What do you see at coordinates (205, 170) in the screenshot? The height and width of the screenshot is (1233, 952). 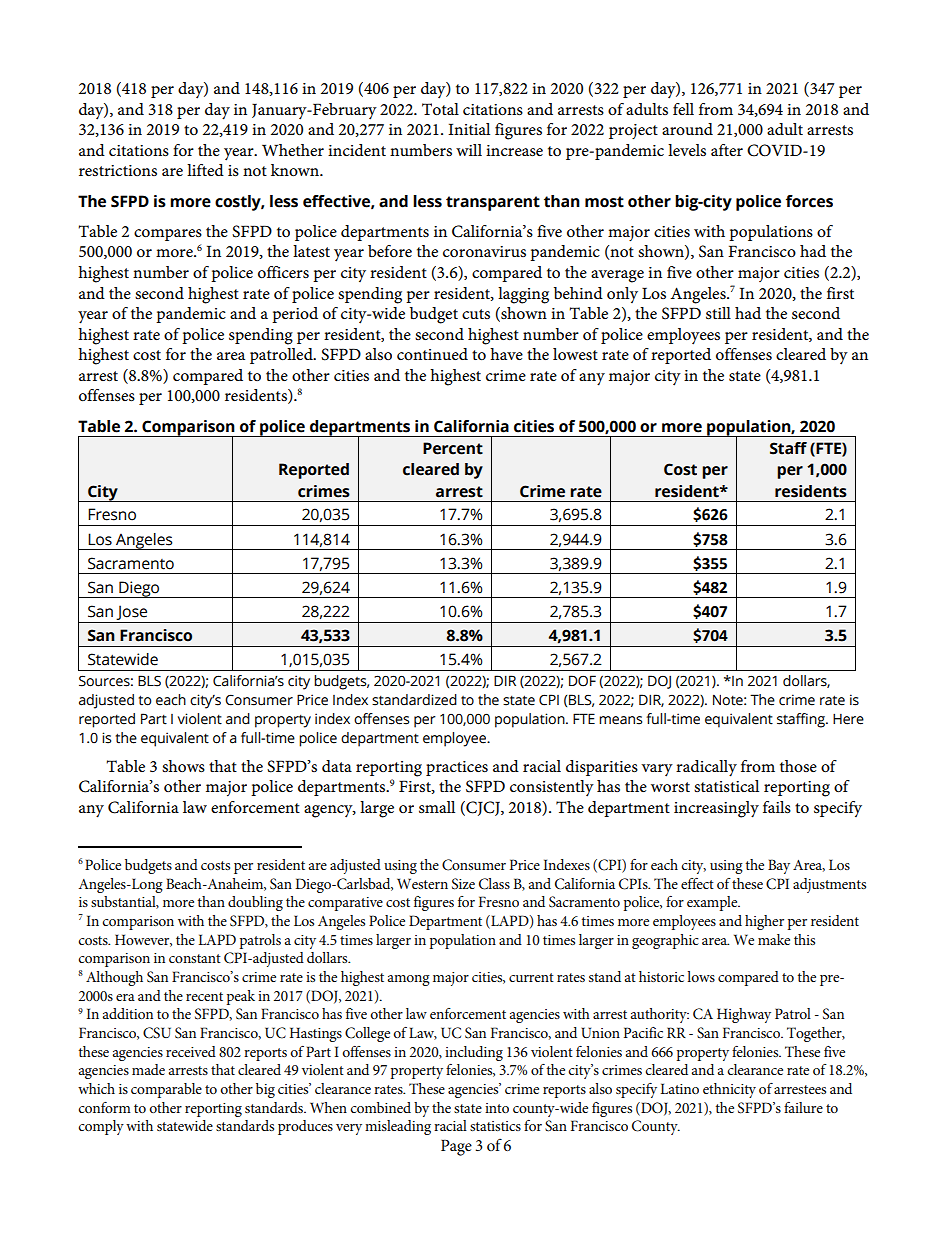 I see `lifted` at bounding box center [205, 170].
